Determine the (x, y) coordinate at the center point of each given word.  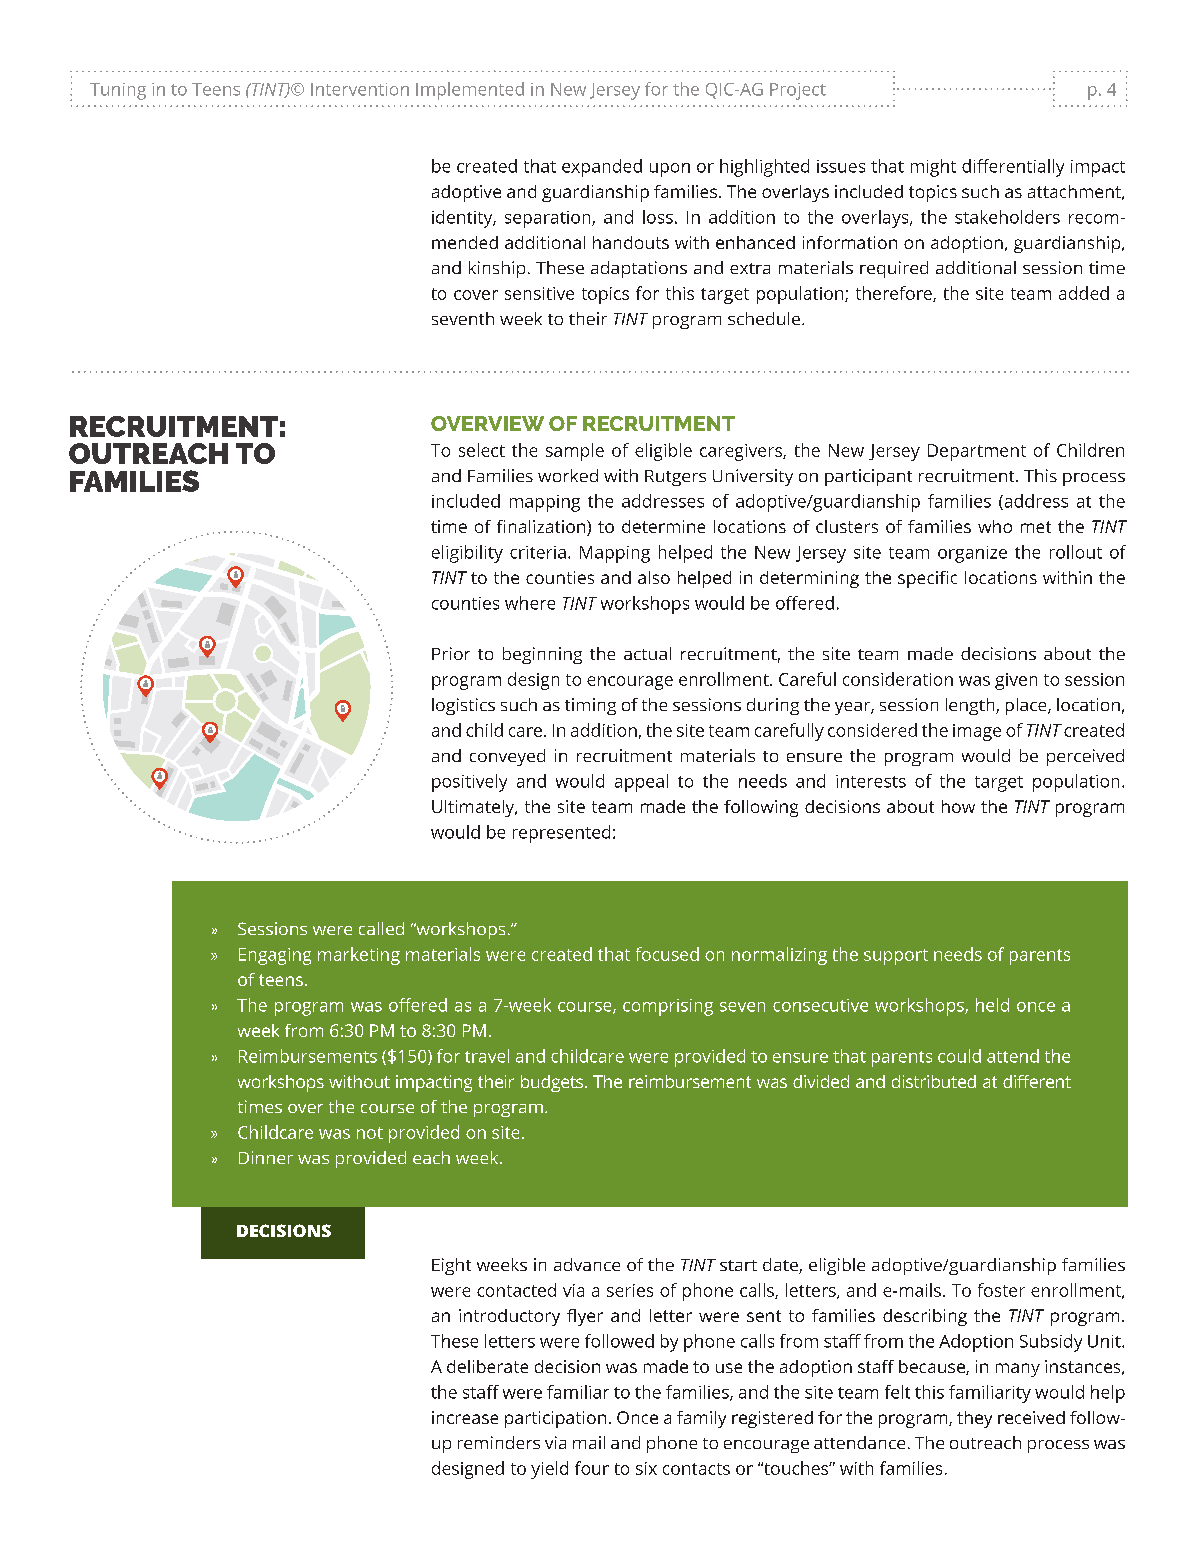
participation (555, 1419)
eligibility (467, 554)
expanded (602, 168)
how (958, 806)
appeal (641, 783)
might (933, 168)
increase (465, 1417)
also (654, 577)
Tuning (118, 91)
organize (972, 554)
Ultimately (474, 808)
